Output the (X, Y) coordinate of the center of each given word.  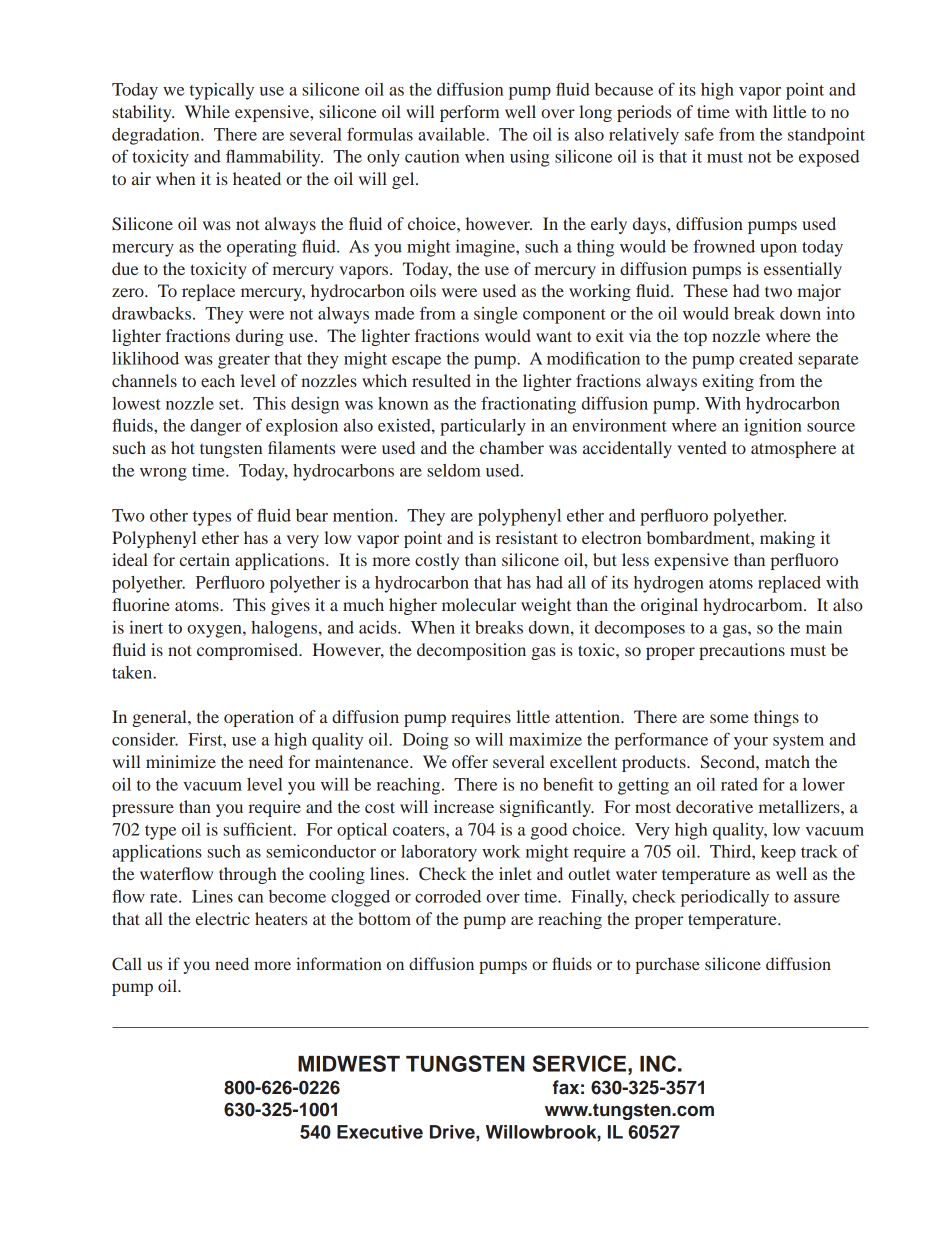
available (452, 134)
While (207, 111)
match (787, 761)
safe (699, 134)
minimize (181, 761)
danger (215, 427)
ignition (773, 427)
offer (470, 761)
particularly (483, 427)
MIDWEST (349, 1063)
